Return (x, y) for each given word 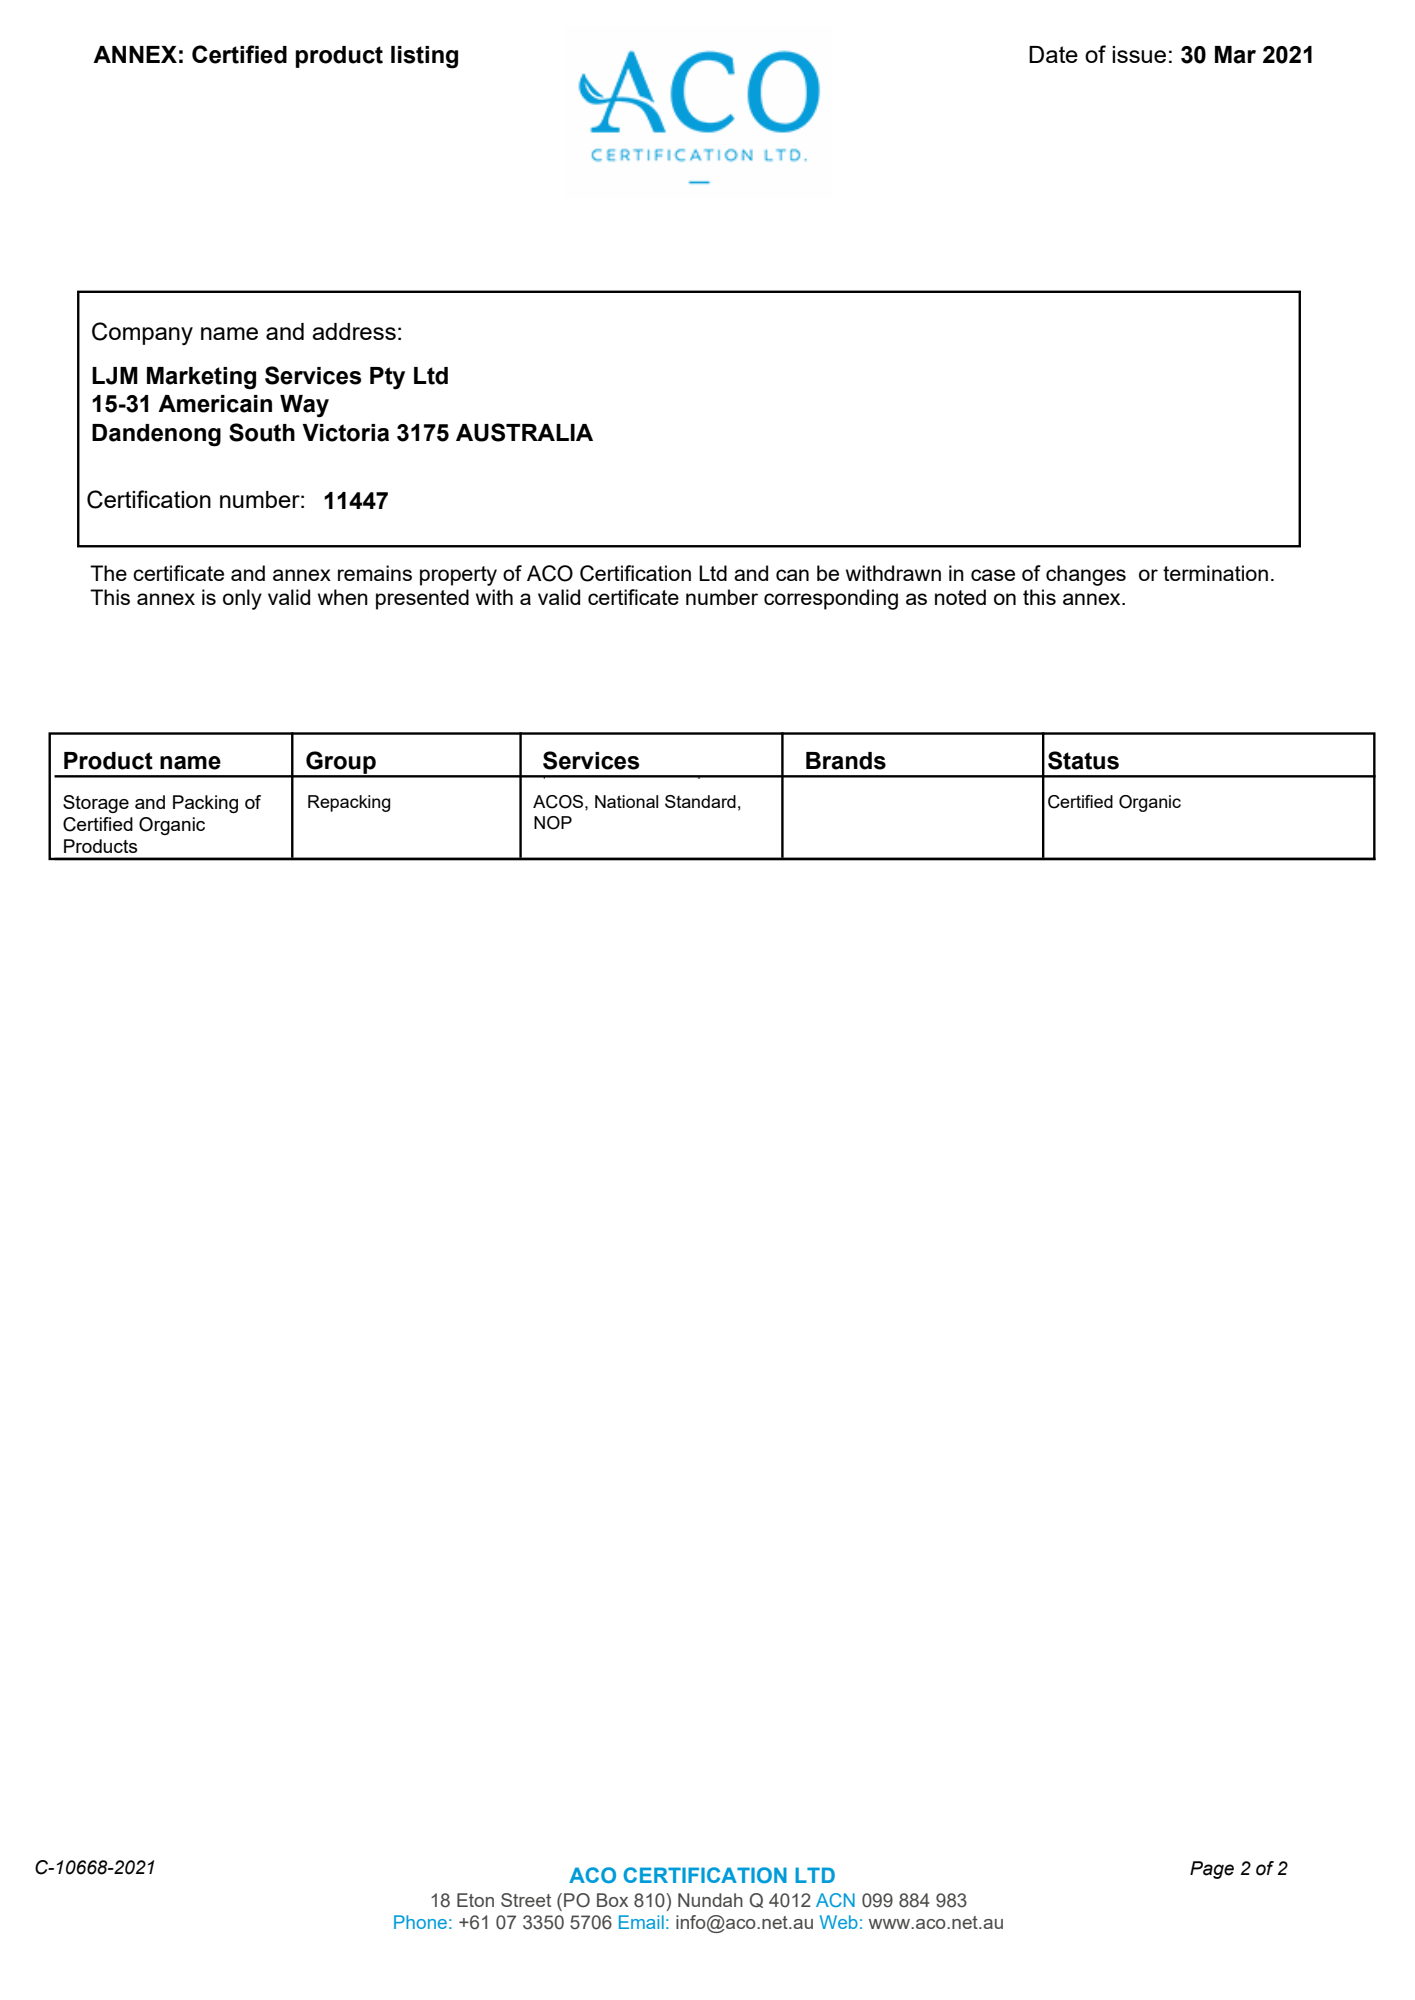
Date (1053, 54)
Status (1083, 760)
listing (424, 57)
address (354, 331)
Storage (96, 804)
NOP (553, 823)
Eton (475, 1900)
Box (612, 1900)
